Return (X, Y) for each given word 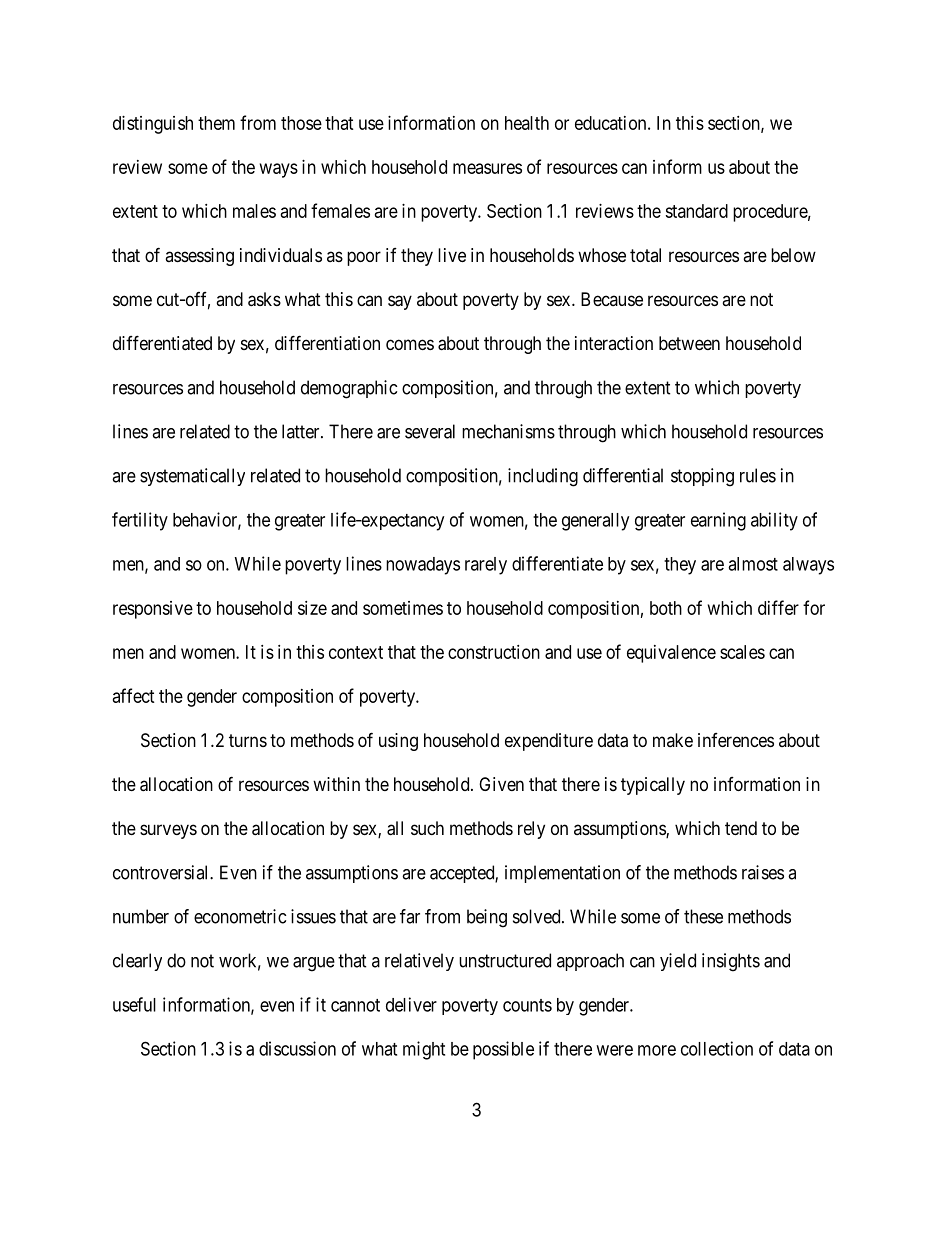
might (424, 1050)
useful (134, 1004)
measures (487, 168)
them (216, 123)
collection (717, 1048)
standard (696, 211)
